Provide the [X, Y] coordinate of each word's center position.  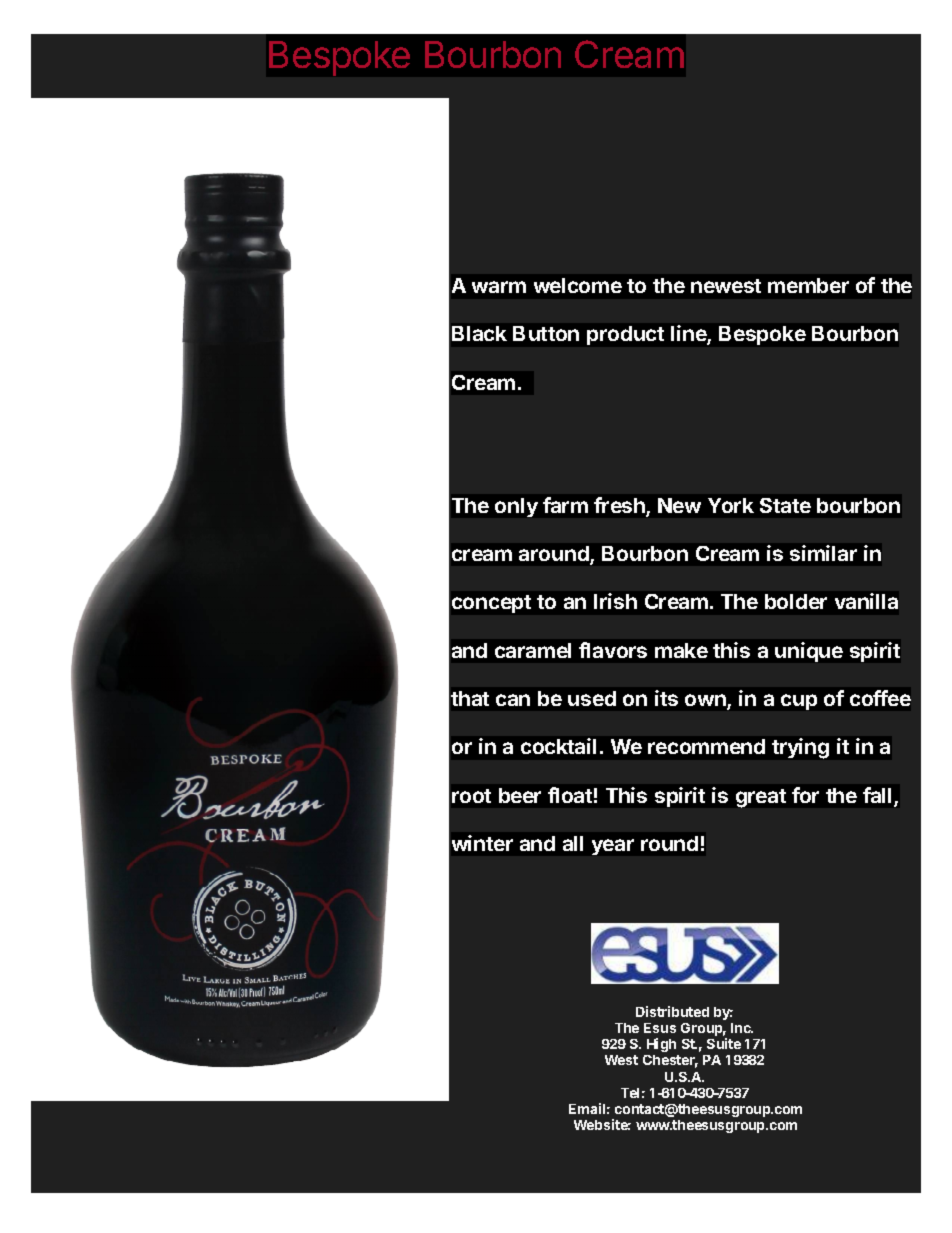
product [625, 335]
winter [482, 843]
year [613, 847]
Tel [630, 1093]
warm [499, 287]
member [808, 285]
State [785, 505]
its [666, 698]
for [805, 795]
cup [799, 702]
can [513, 700]
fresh [620, 506]
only [516, 507]
